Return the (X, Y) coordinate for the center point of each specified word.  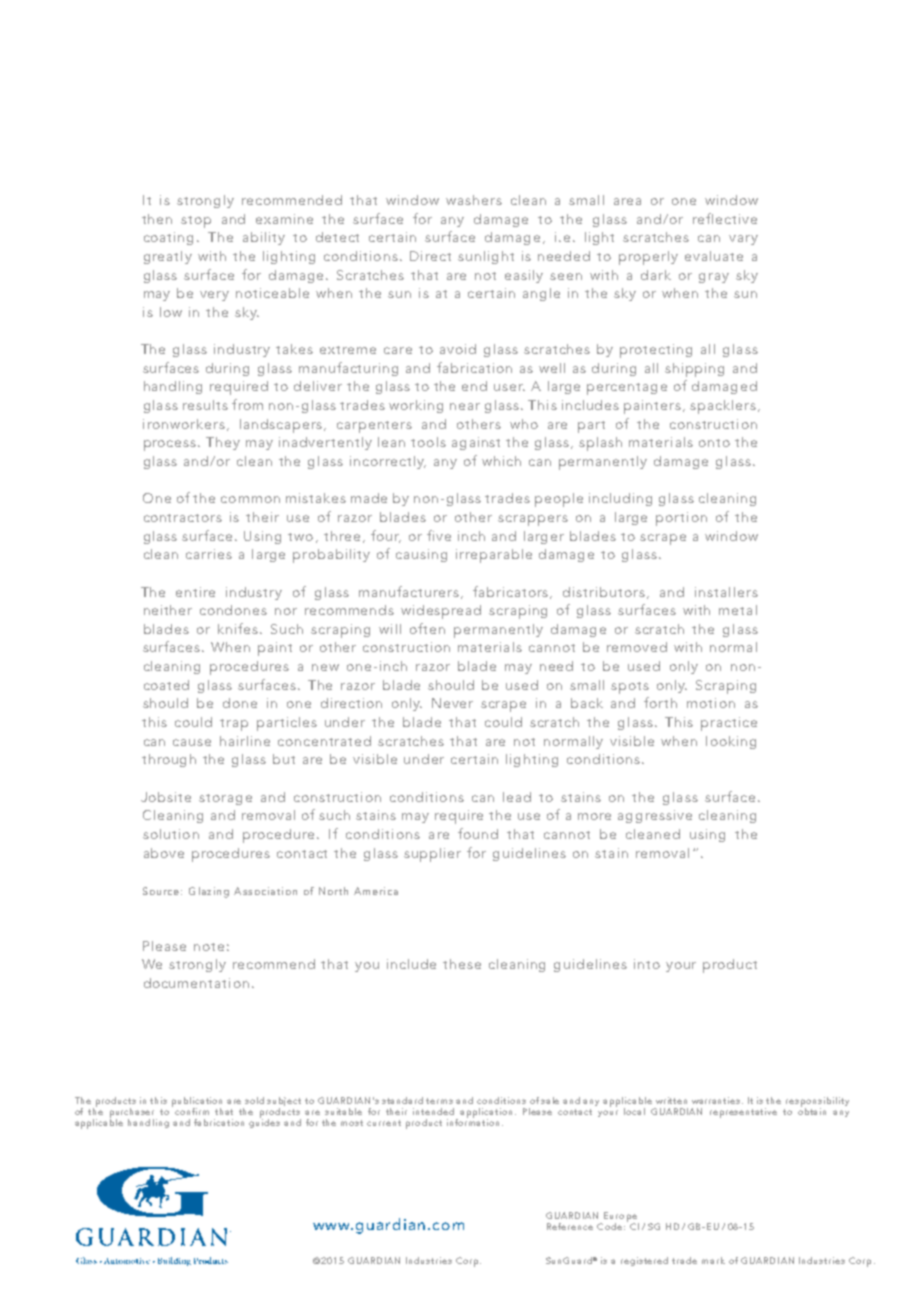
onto (714, 443)
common (250, 499)
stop (196, 222)
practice (729, 724)
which (501, 461)
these (462, 964)
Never (452, 703)
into (647, 964)
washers (474, 200)
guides (264, 1122)
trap (234, 725)
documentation (196, 983)
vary (743, 240)
